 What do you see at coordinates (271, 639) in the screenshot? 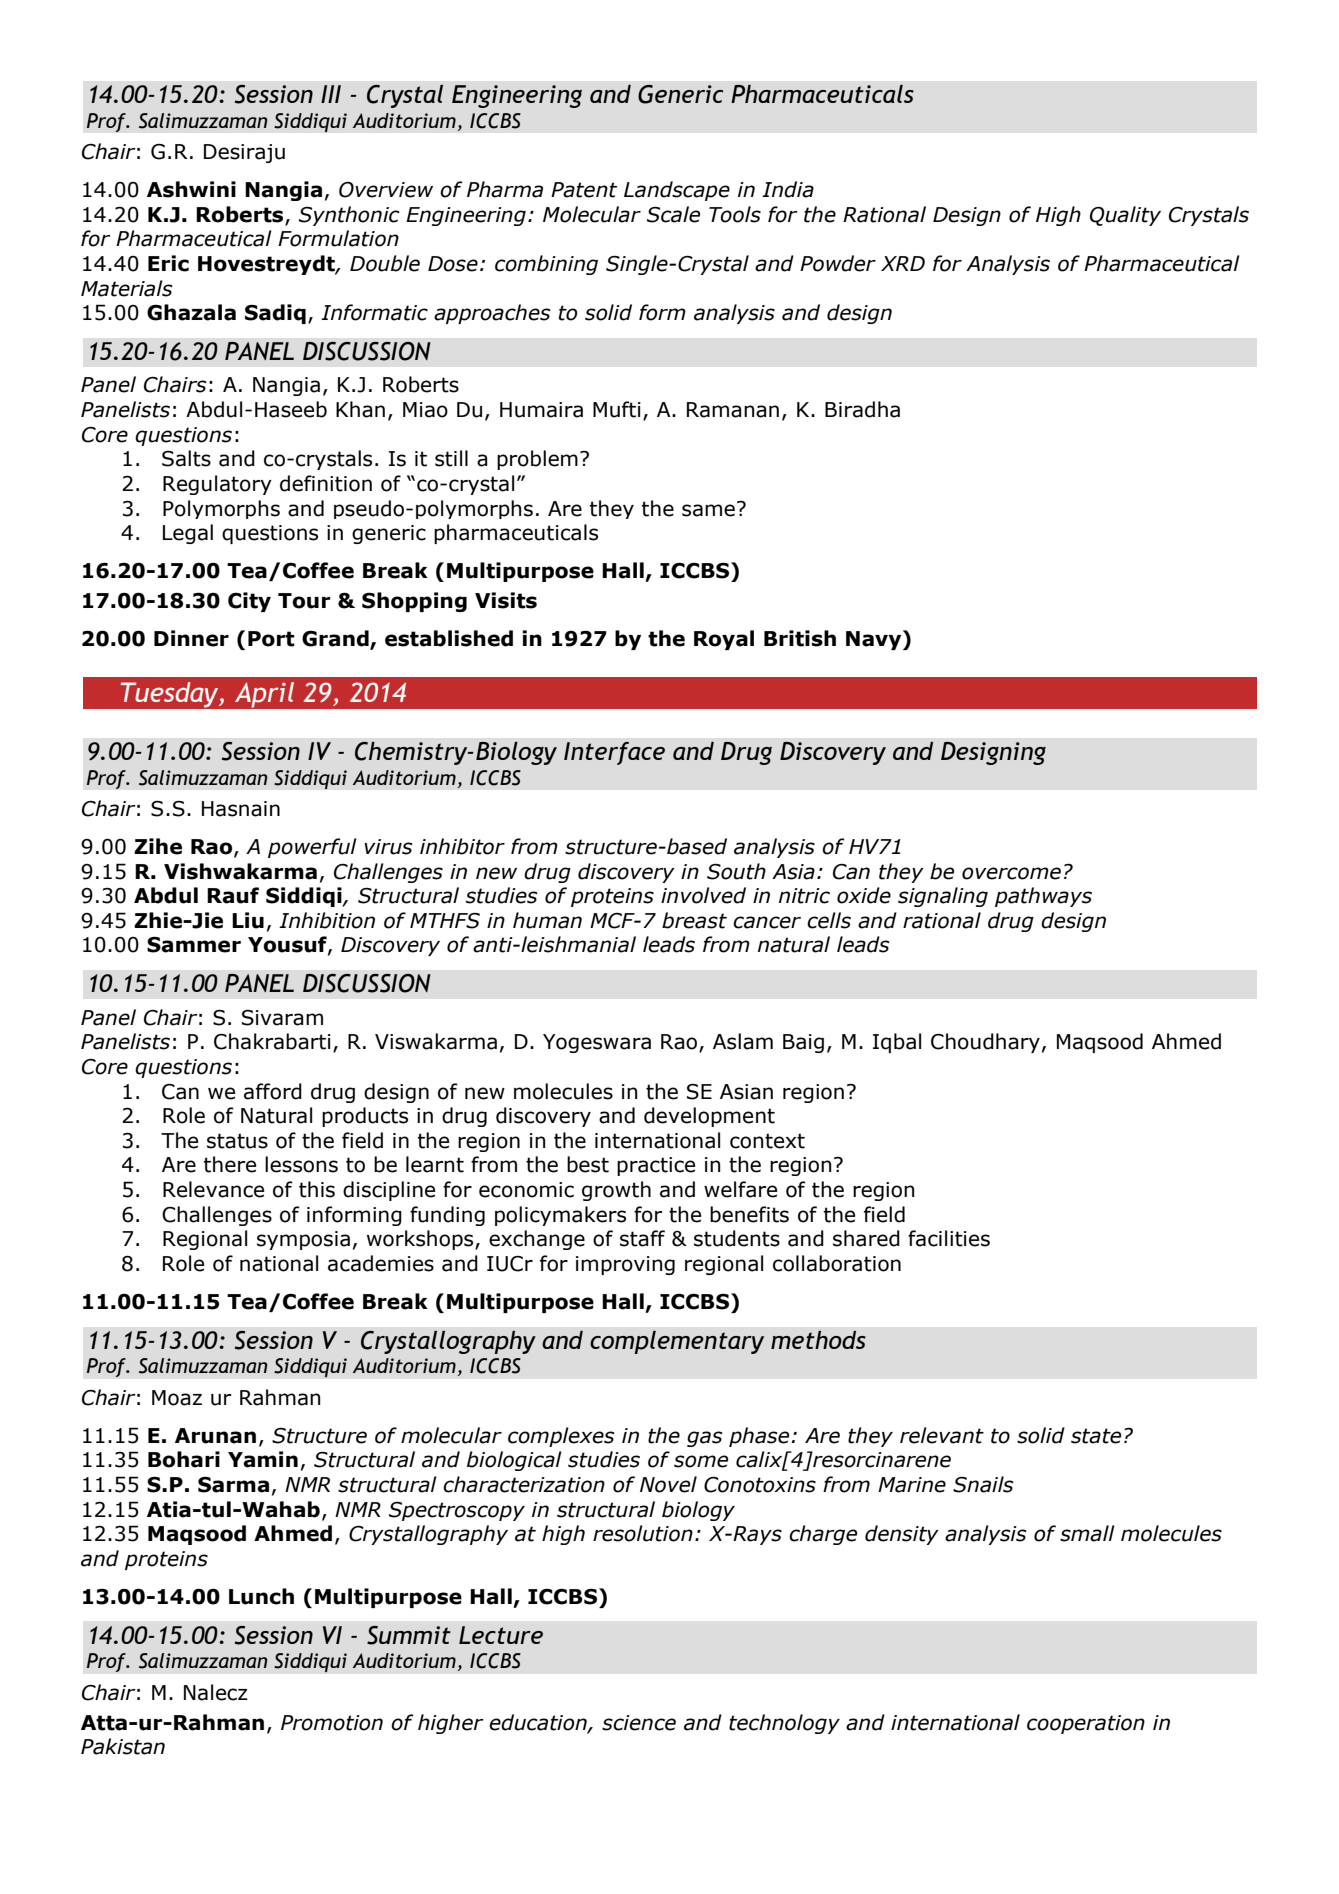
I see `Port` at bounding box center [271, 639].
